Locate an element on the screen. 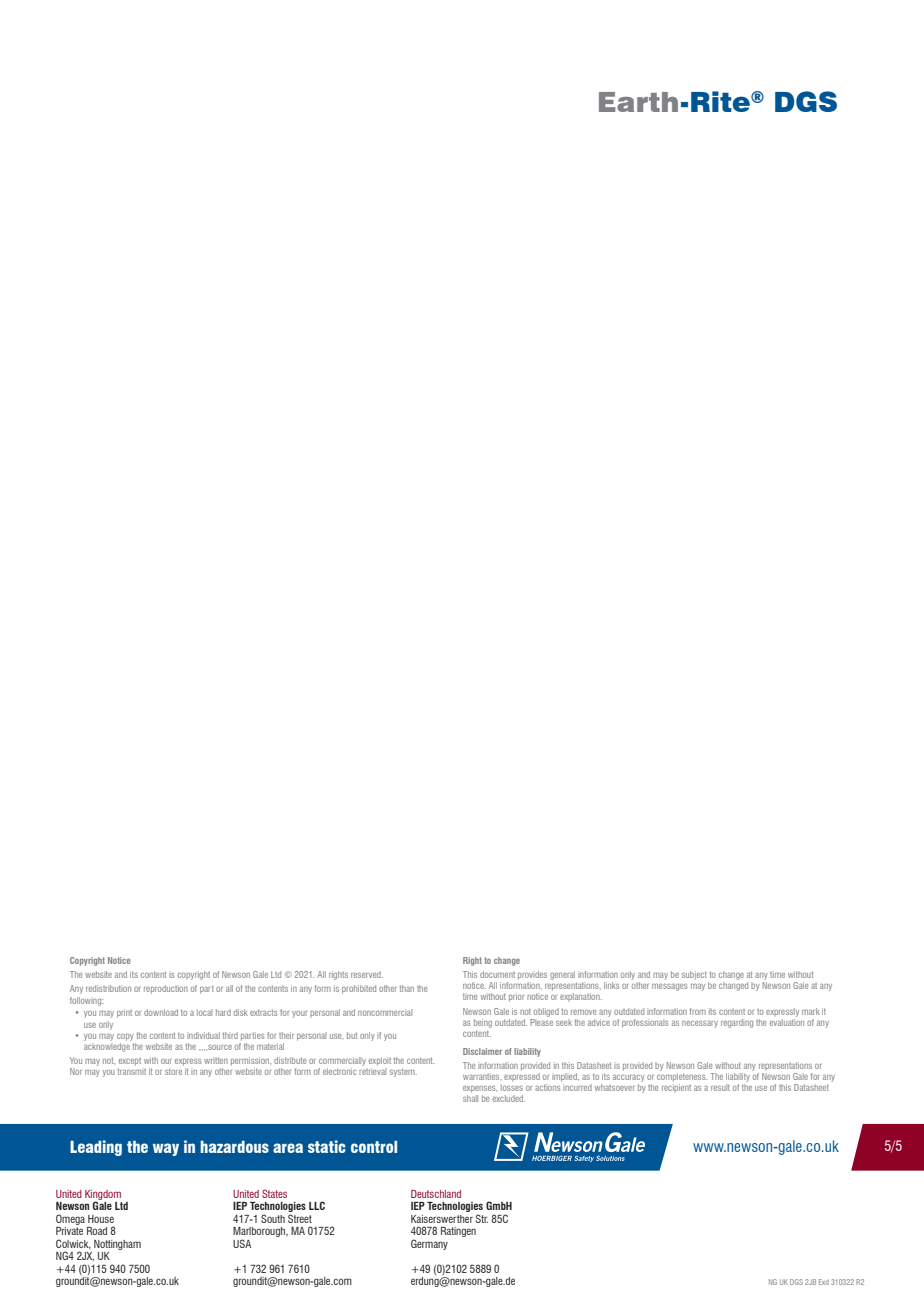 Image resolution: width=924 pixels, height=1308 pixels. Nottingham is located at coordinates (117, 1245).
